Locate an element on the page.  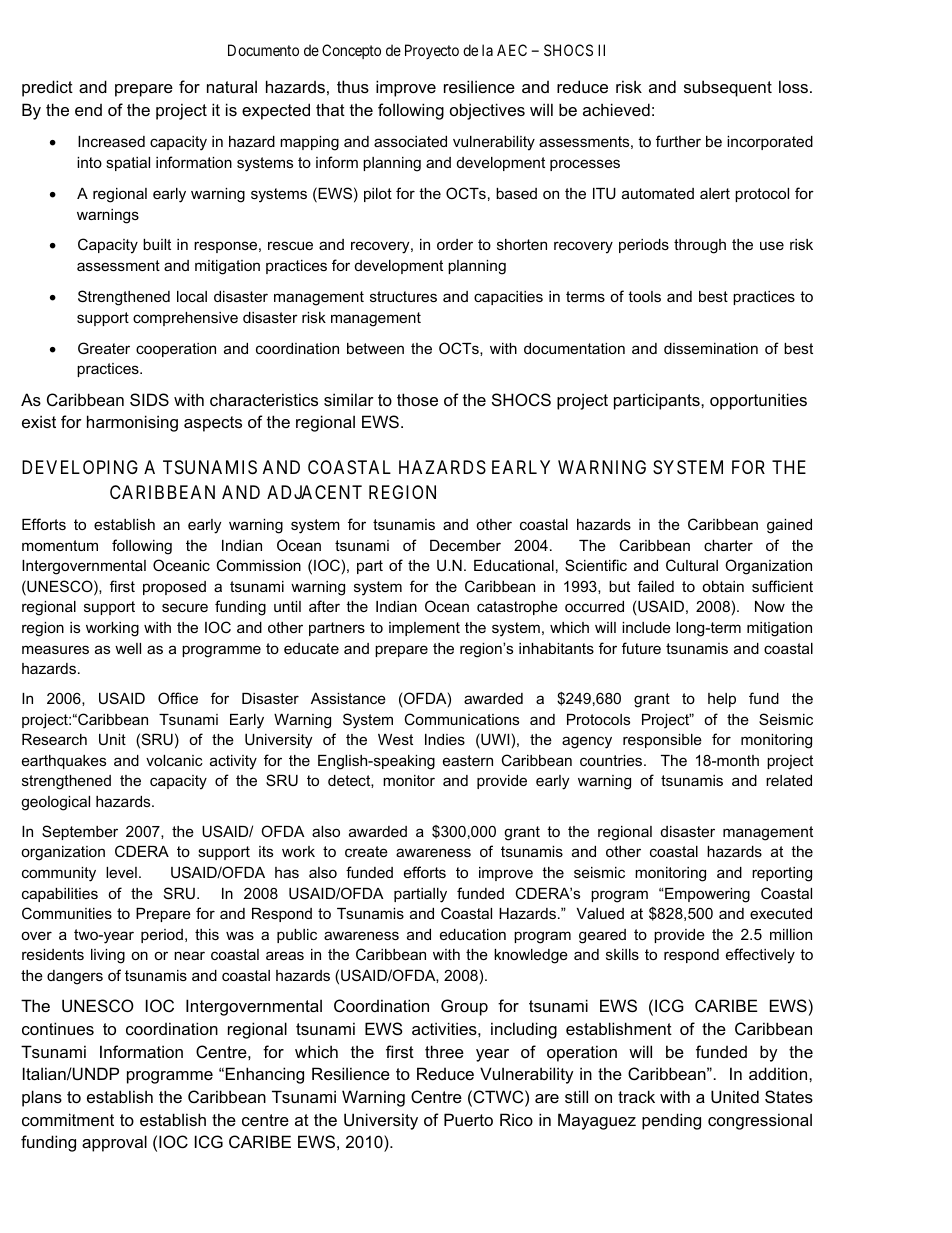
responsible is located at coordinates (662, 741).
